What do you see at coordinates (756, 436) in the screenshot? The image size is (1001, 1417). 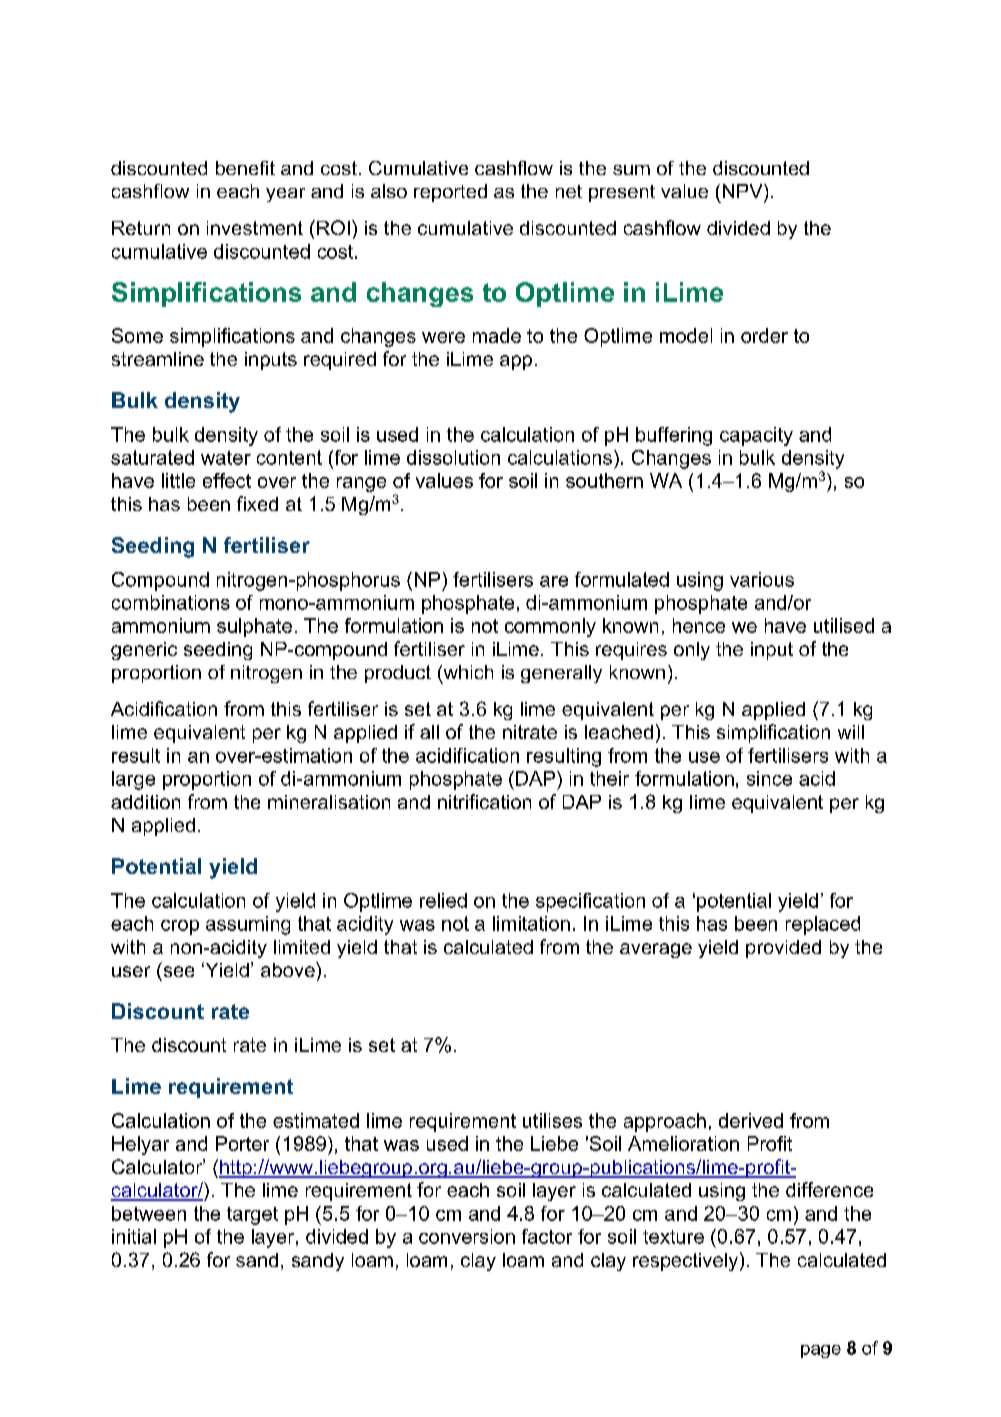 I see `capacity` at bounding box center [756, 436].
